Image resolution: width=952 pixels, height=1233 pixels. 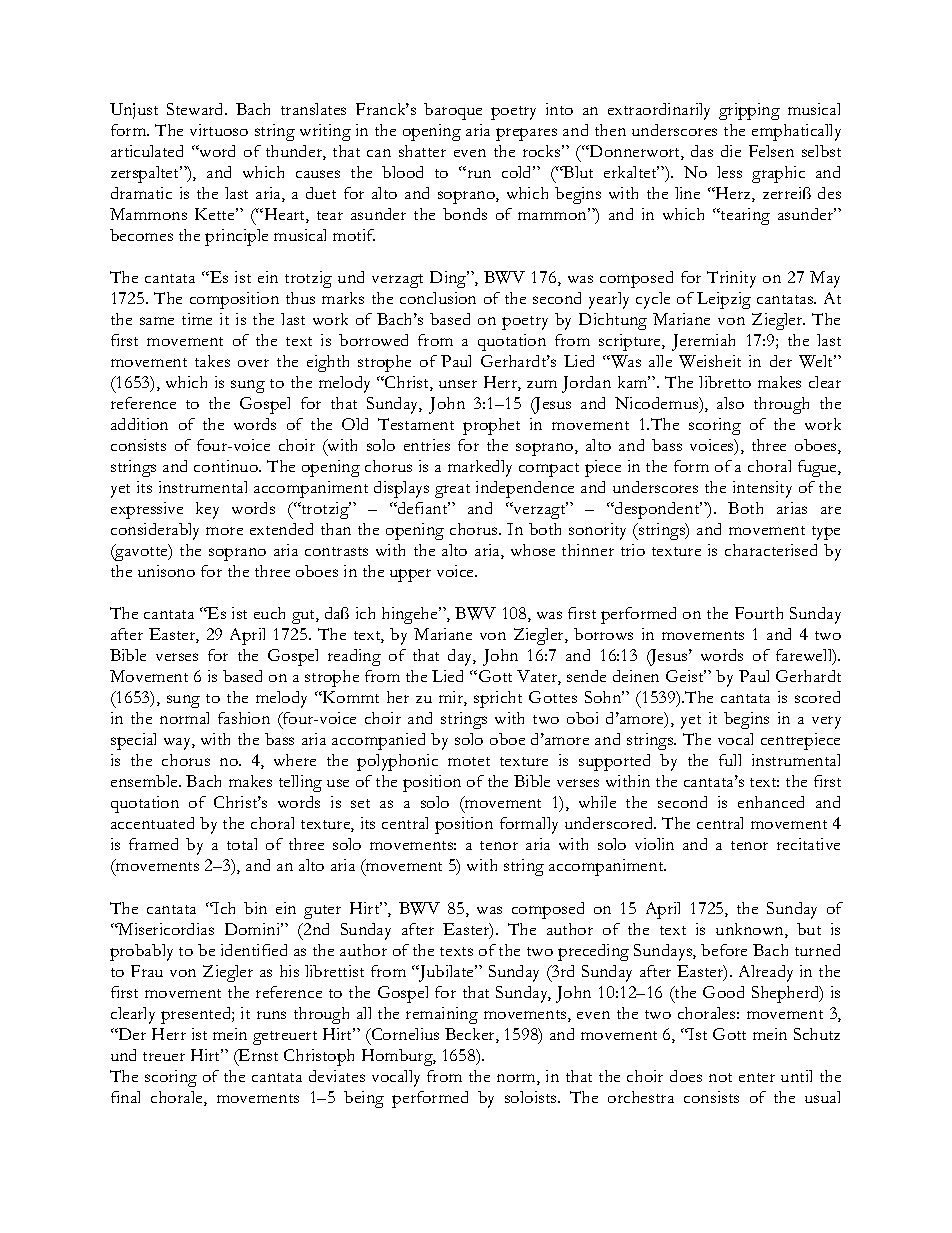 What do you see at coordinates (771, 802) in the screenshot?
I see `enhanced` at bounding box center [771, 802].
